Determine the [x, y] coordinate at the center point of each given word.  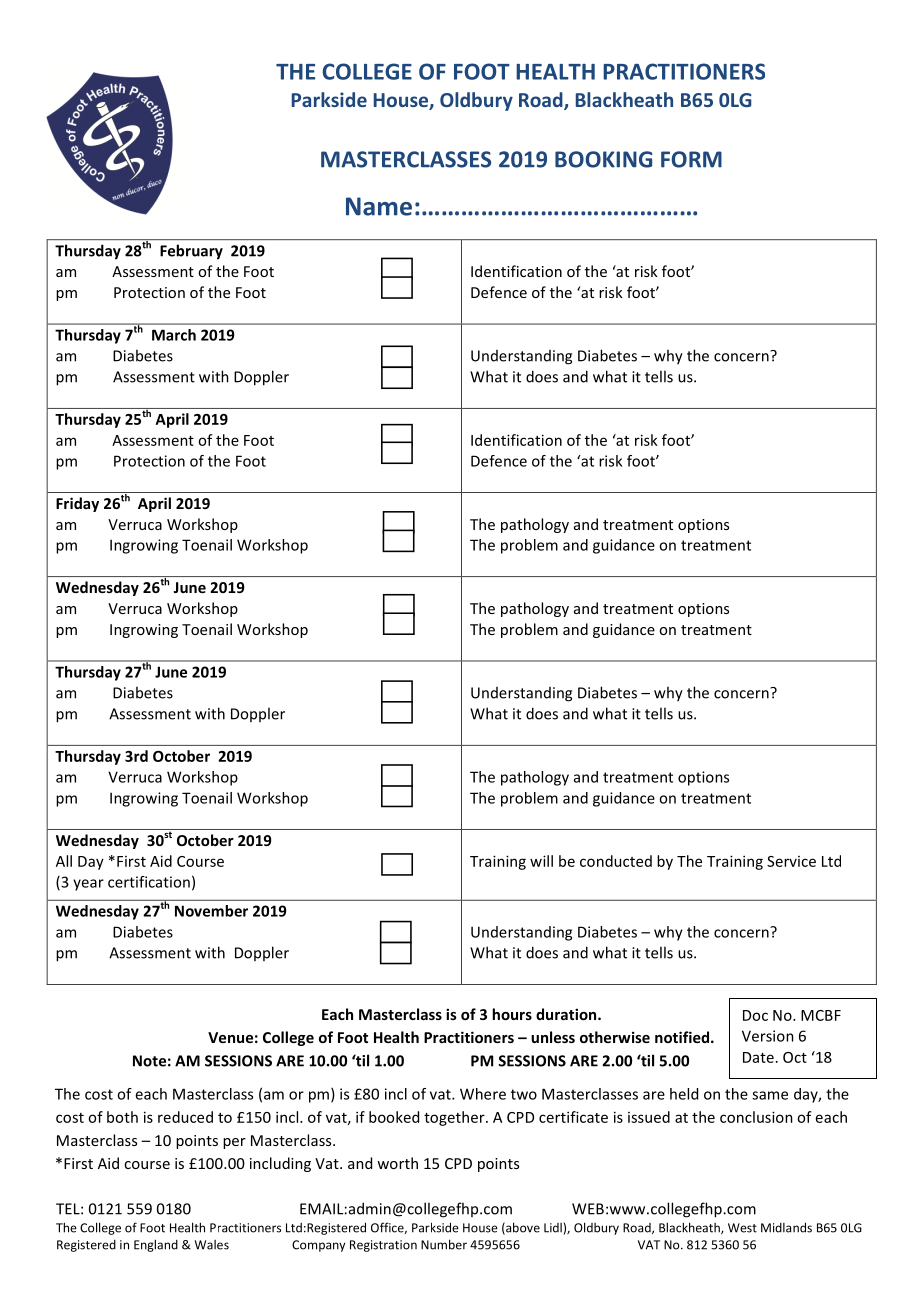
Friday [77, 504]
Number [444, 1244]
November [211, 911]
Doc [755, 1015]
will [541, 861]
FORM [691, 159]
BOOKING [603, 159]
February [191, 252]
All [64, 861]
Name [379, 206]
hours [512, 1014]
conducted [616, 861]
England [156, 1245]
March [174, 335]
